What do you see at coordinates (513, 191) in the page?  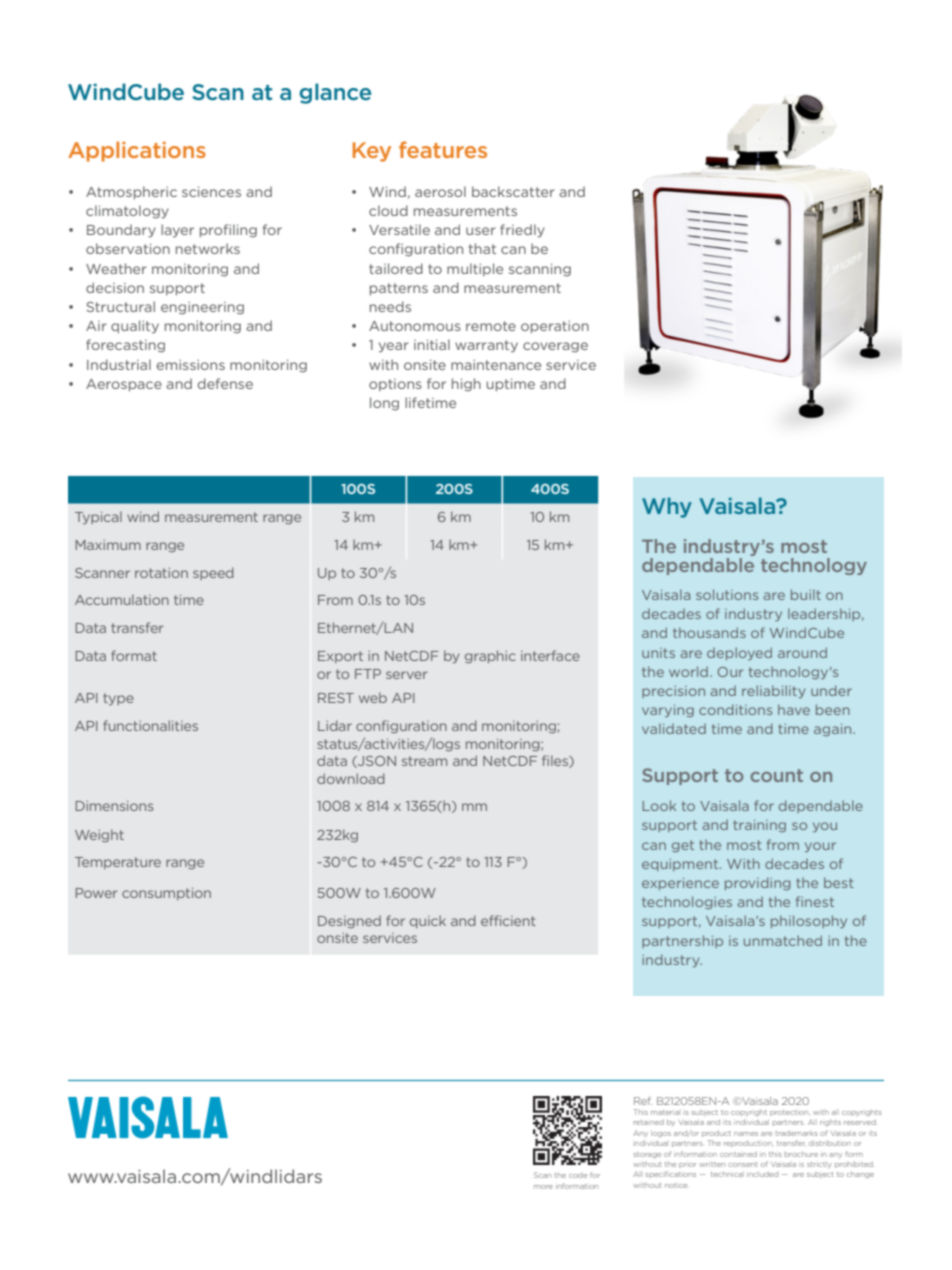 I see `backscatter` at bounding box center [513, 191].
